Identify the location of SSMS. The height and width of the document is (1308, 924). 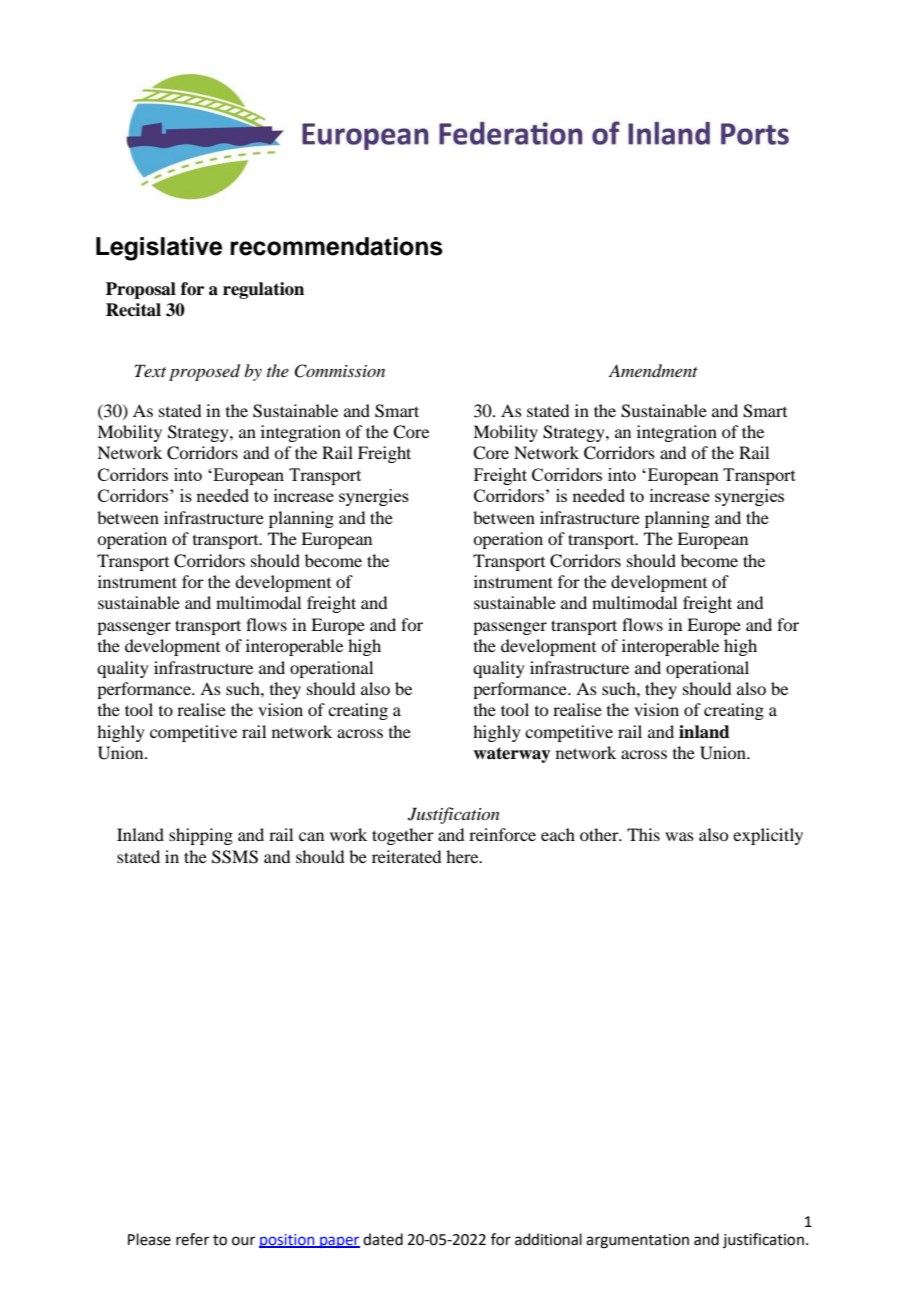
(235, 857).
